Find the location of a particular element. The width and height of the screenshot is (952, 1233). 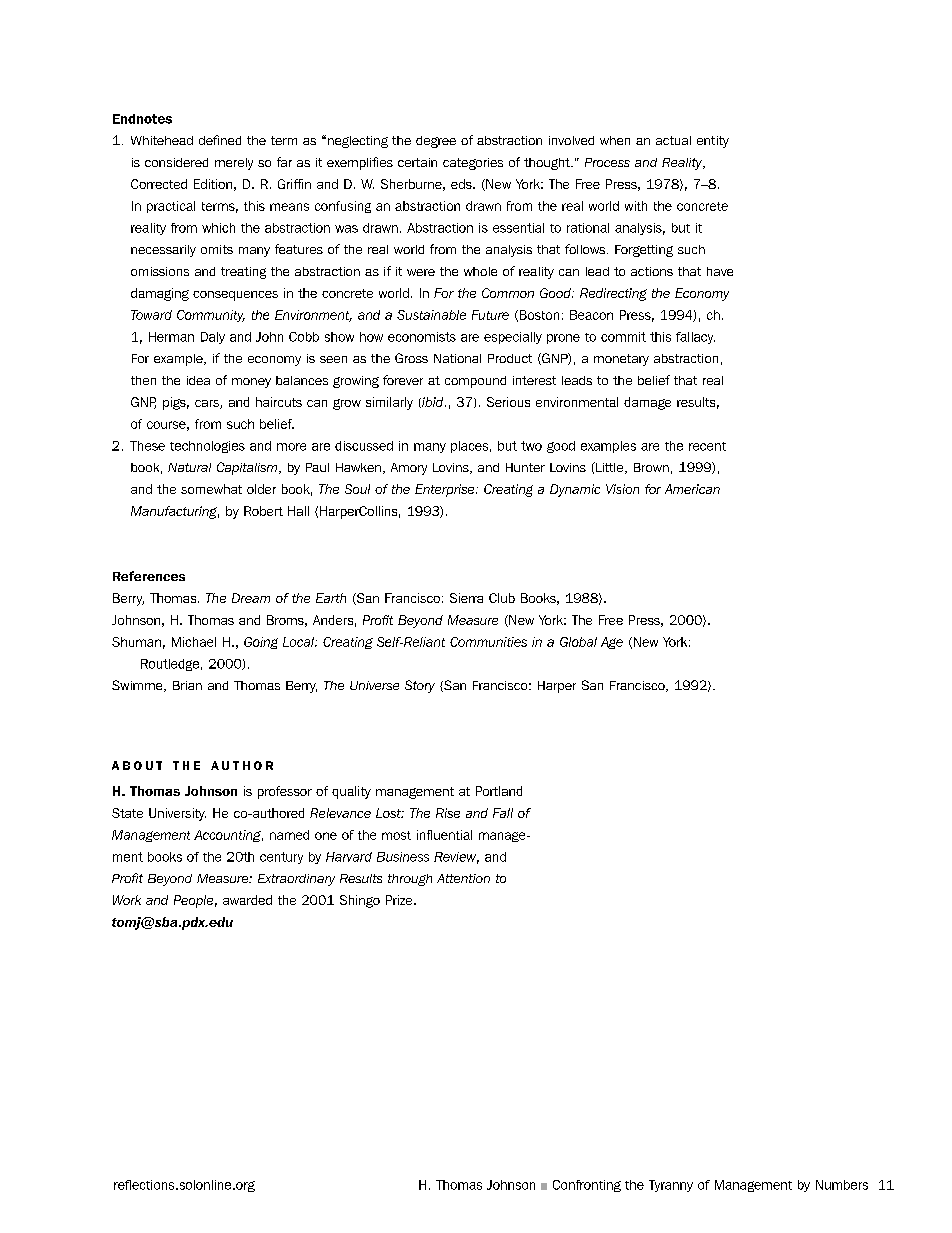

Work is located at coordinates (127, 900).
